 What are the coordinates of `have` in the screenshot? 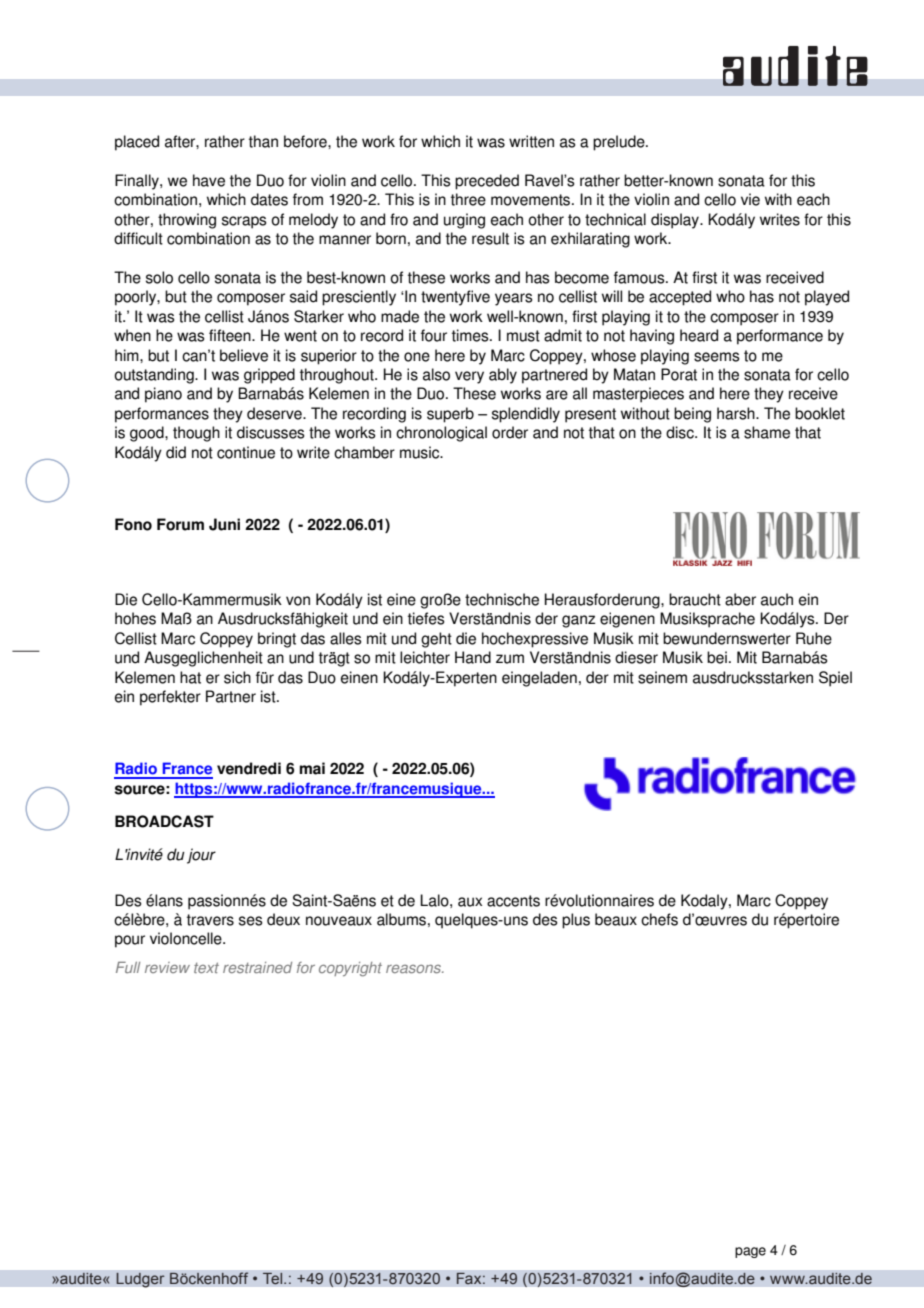 It's located at (209, 180).
